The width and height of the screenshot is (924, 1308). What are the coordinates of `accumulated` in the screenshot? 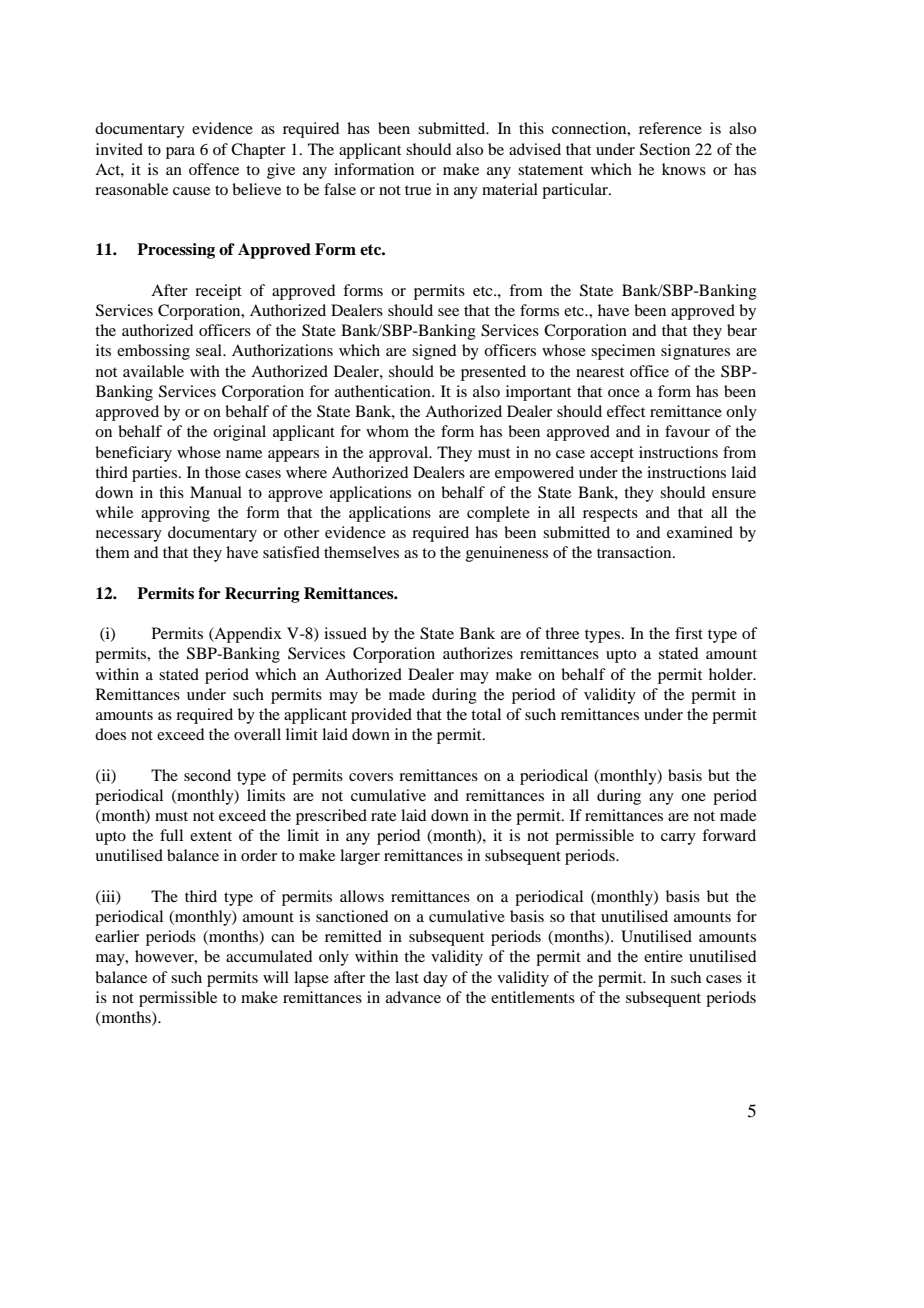 It's located at (269, 956).
